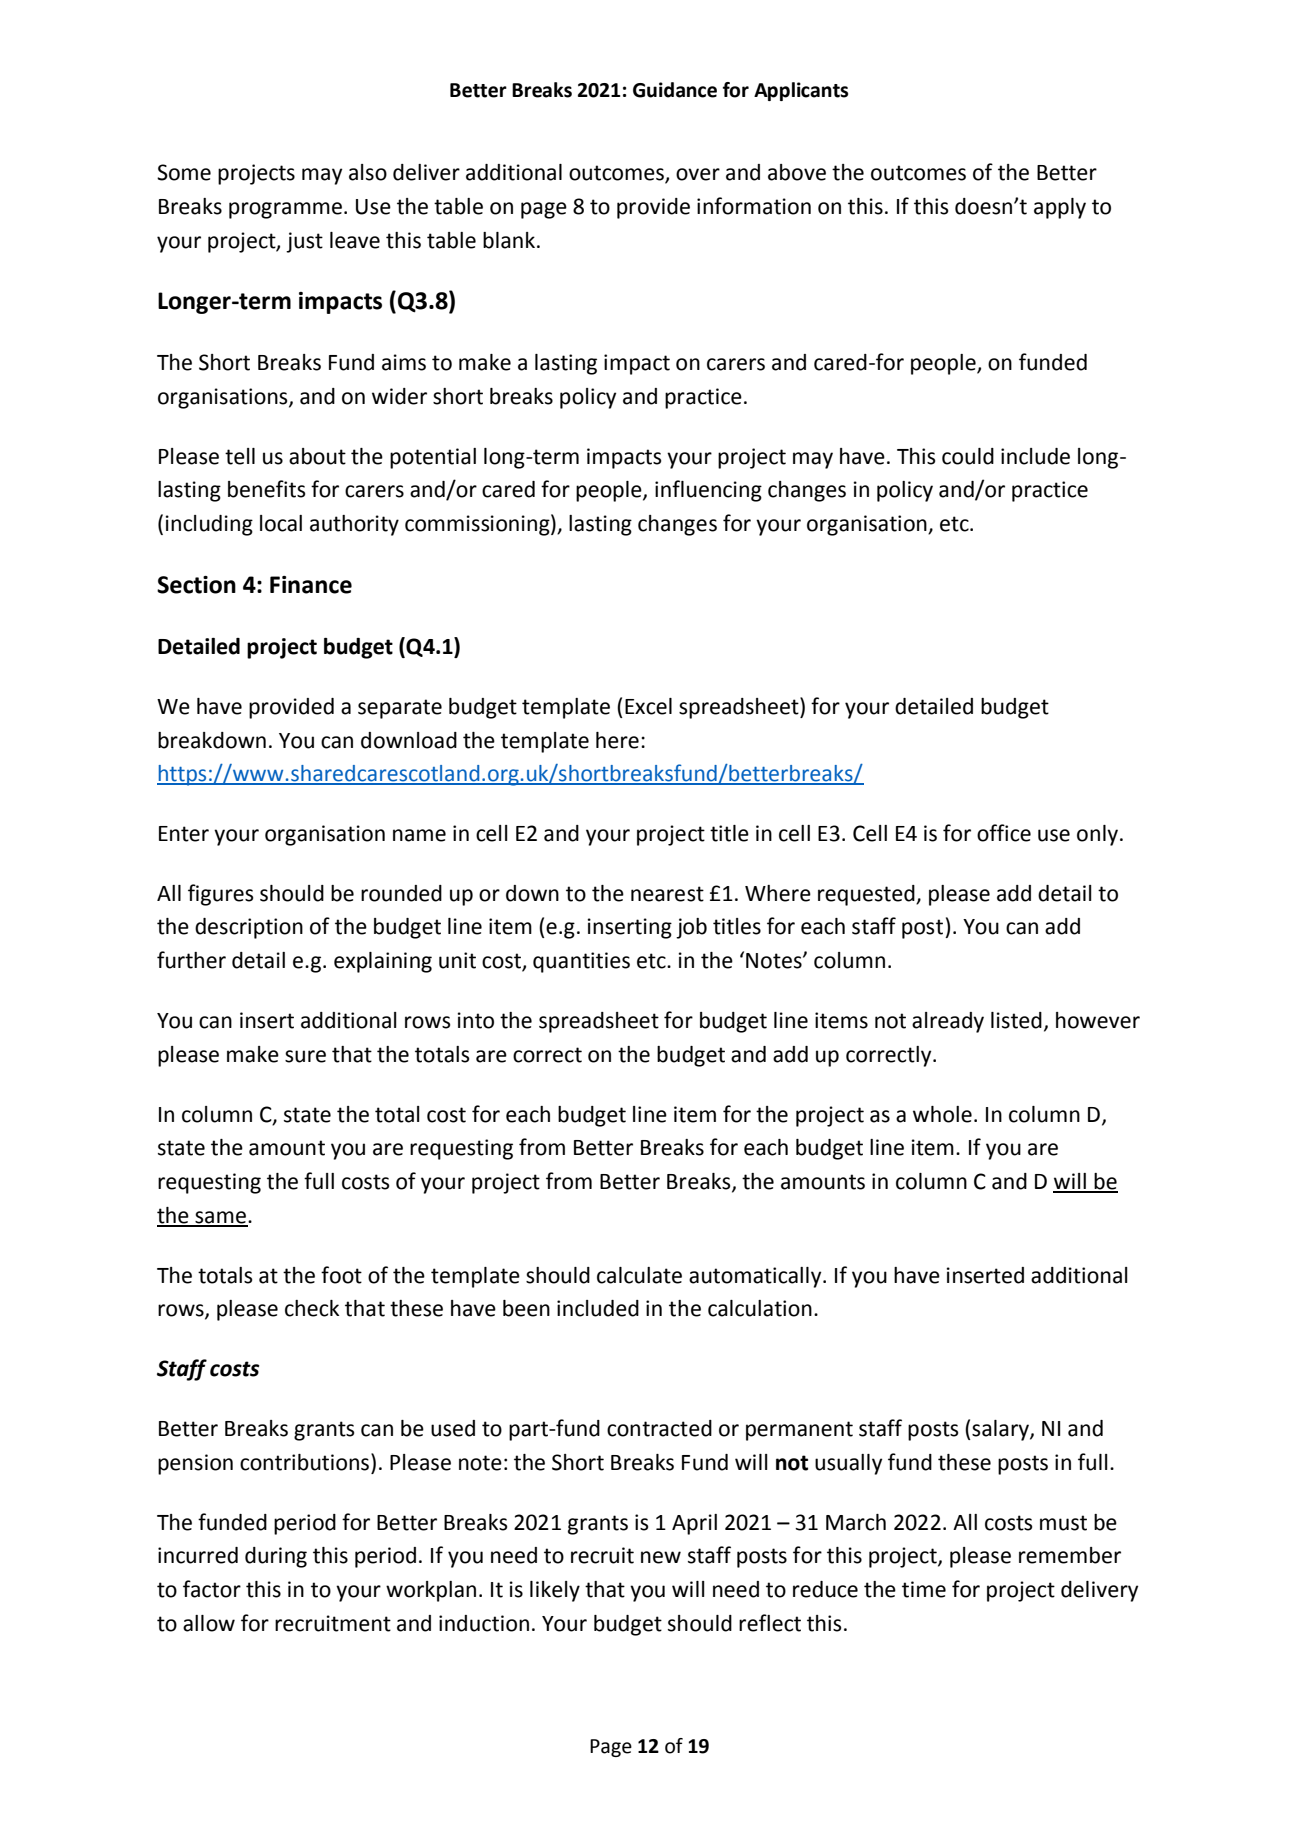 This screenshot has height=1836, width=1298. What do you see at coordinates (368, 172) in the screenshot?
I see `also` at bounding box center [368, 172].
